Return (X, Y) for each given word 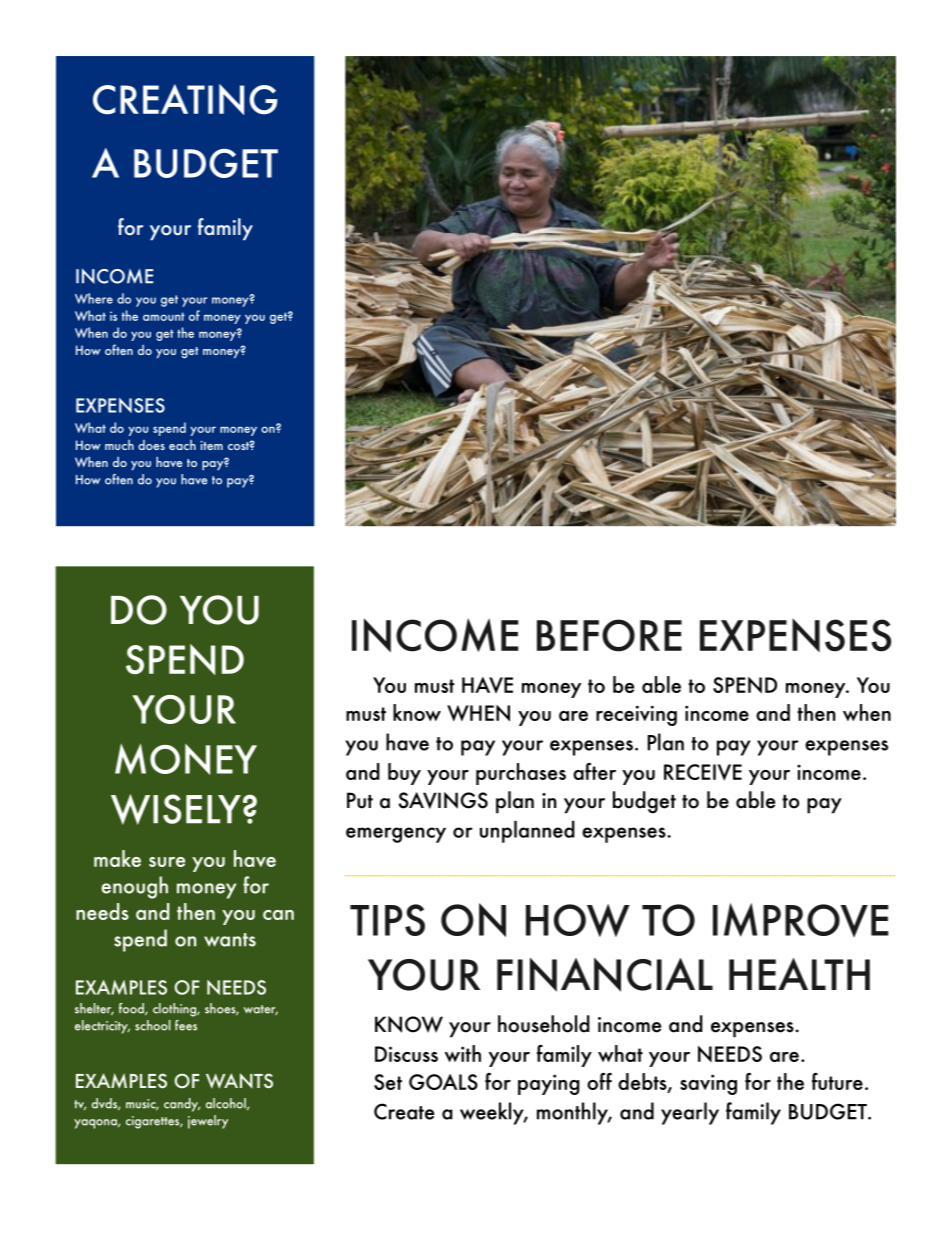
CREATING (185, 99)
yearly (690, 1113)
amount (164, 316)
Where (94, 298)
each (182, 445)
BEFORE (609, 635)
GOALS (443, 1082)
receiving (636, 715)
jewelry (208, 1122)
